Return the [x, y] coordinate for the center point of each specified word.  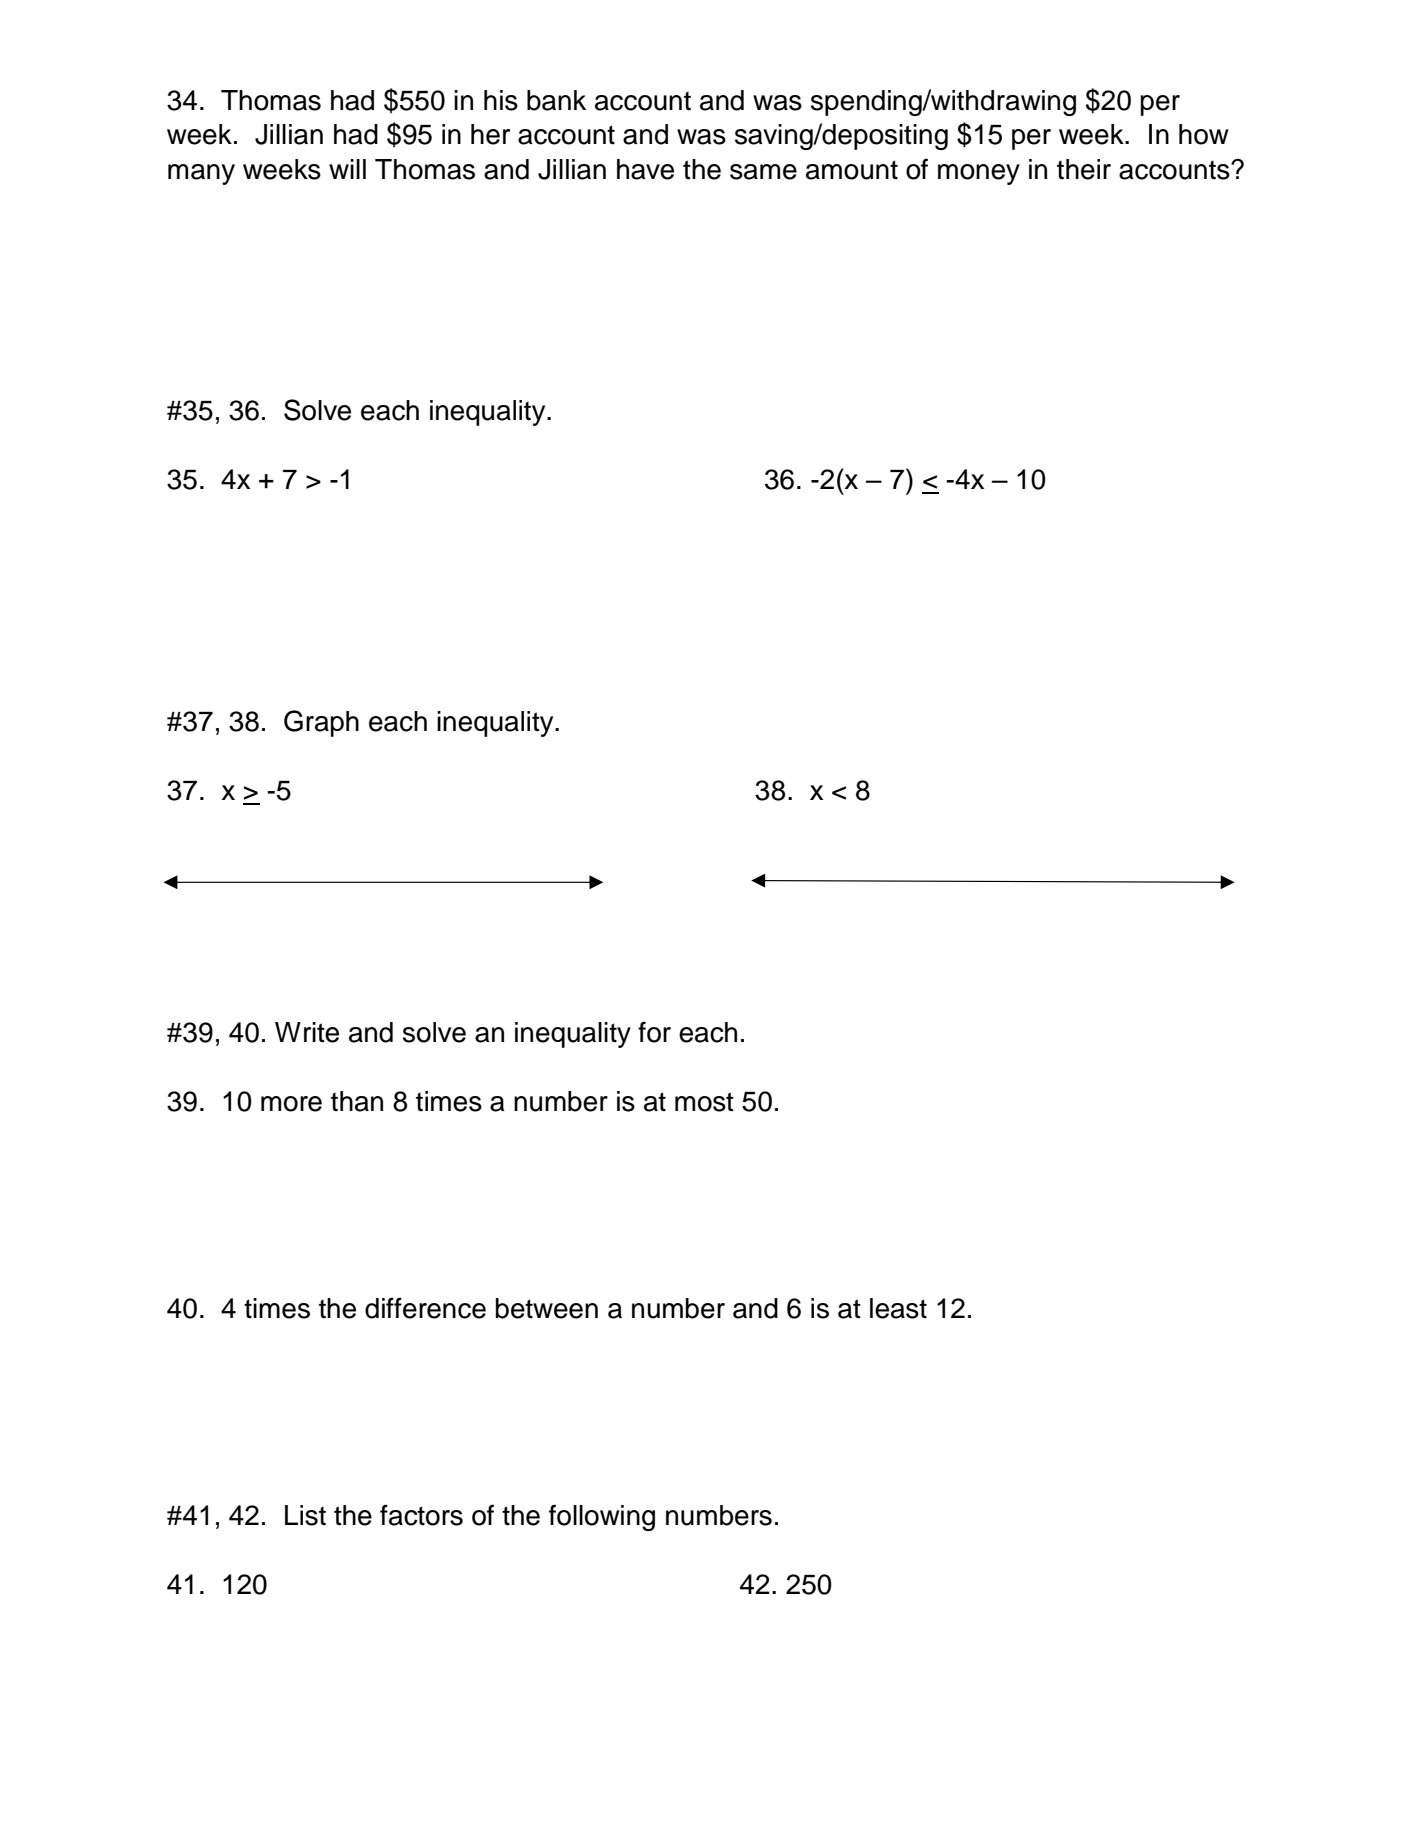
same [763, 172]
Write [307, 1032]
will [347, 169]
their [1084, 169]
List [305, 1515]
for [654, 1032]
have [645, 169]
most [704, 1102]
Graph [321, 723]
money [979, 174]
